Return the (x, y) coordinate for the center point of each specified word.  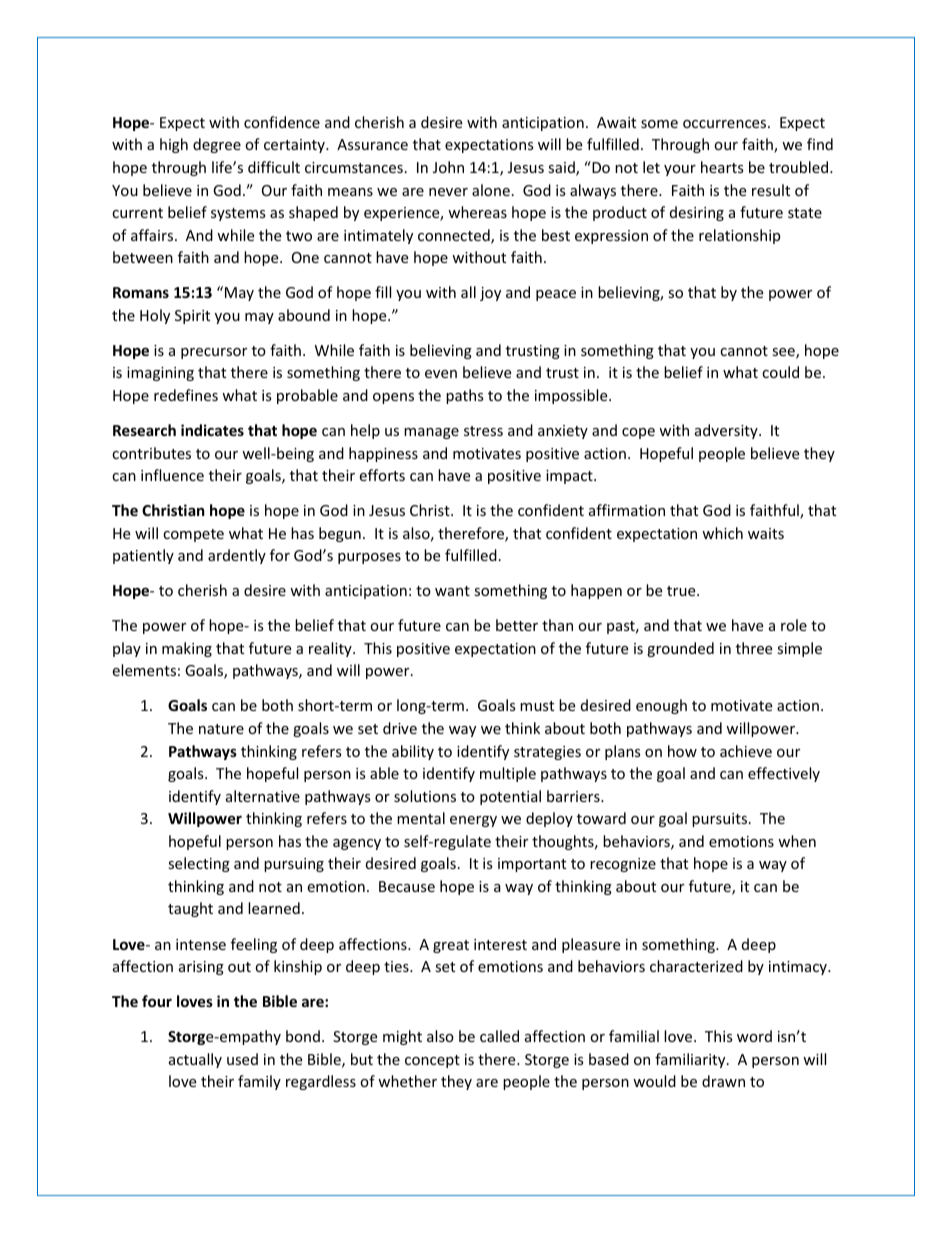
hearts (722, 167)
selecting (199, 864)
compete (193, 535)
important (532, 865)
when (797, 841)
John (448, 167)
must (537, 706)
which (722, 533)
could (780, 372)
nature (221, 729)
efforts (382, 475)
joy (490, 294)
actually (195, 1060)
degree (217, 145)
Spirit (192, 317)
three (754, 648)
